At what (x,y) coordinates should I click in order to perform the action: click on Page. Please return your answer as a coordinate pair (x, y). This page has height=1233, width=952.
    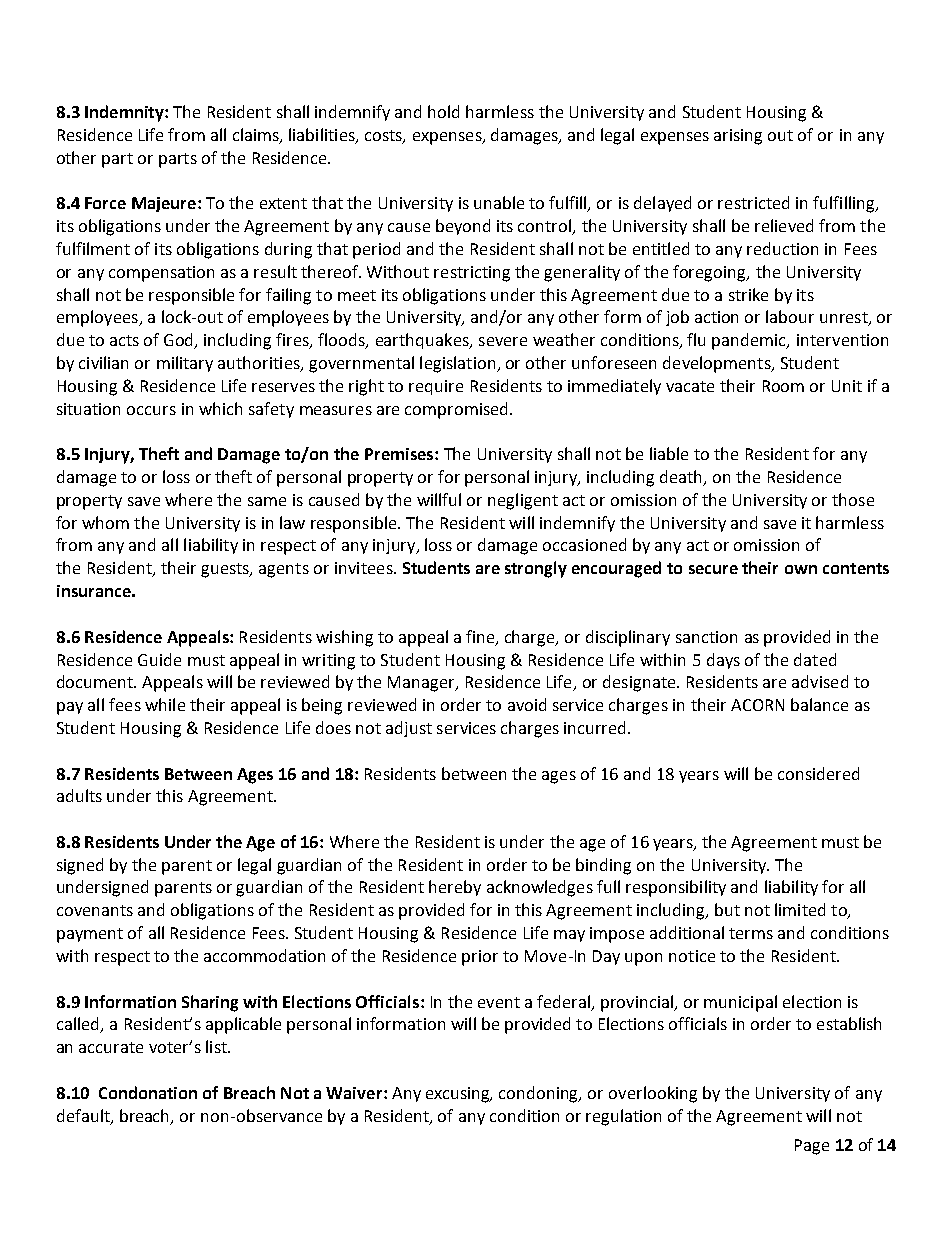
    Looking at the image, I should click on (812, 1147).
